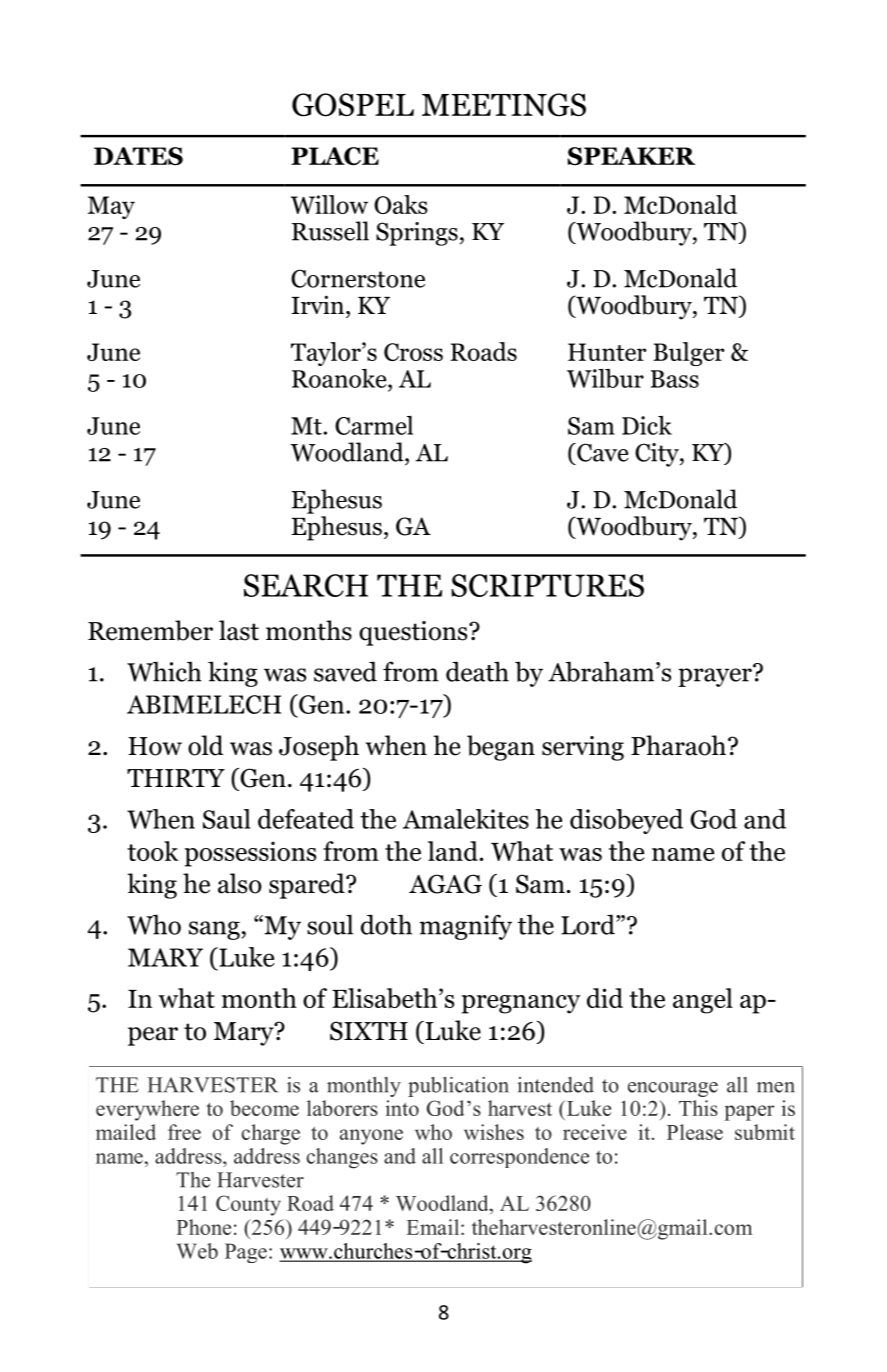 This page has width=887, height=1372. What do you see at coordinates (602, 452) in the page?
I see `Cave` at bounding box center [602, 452].
